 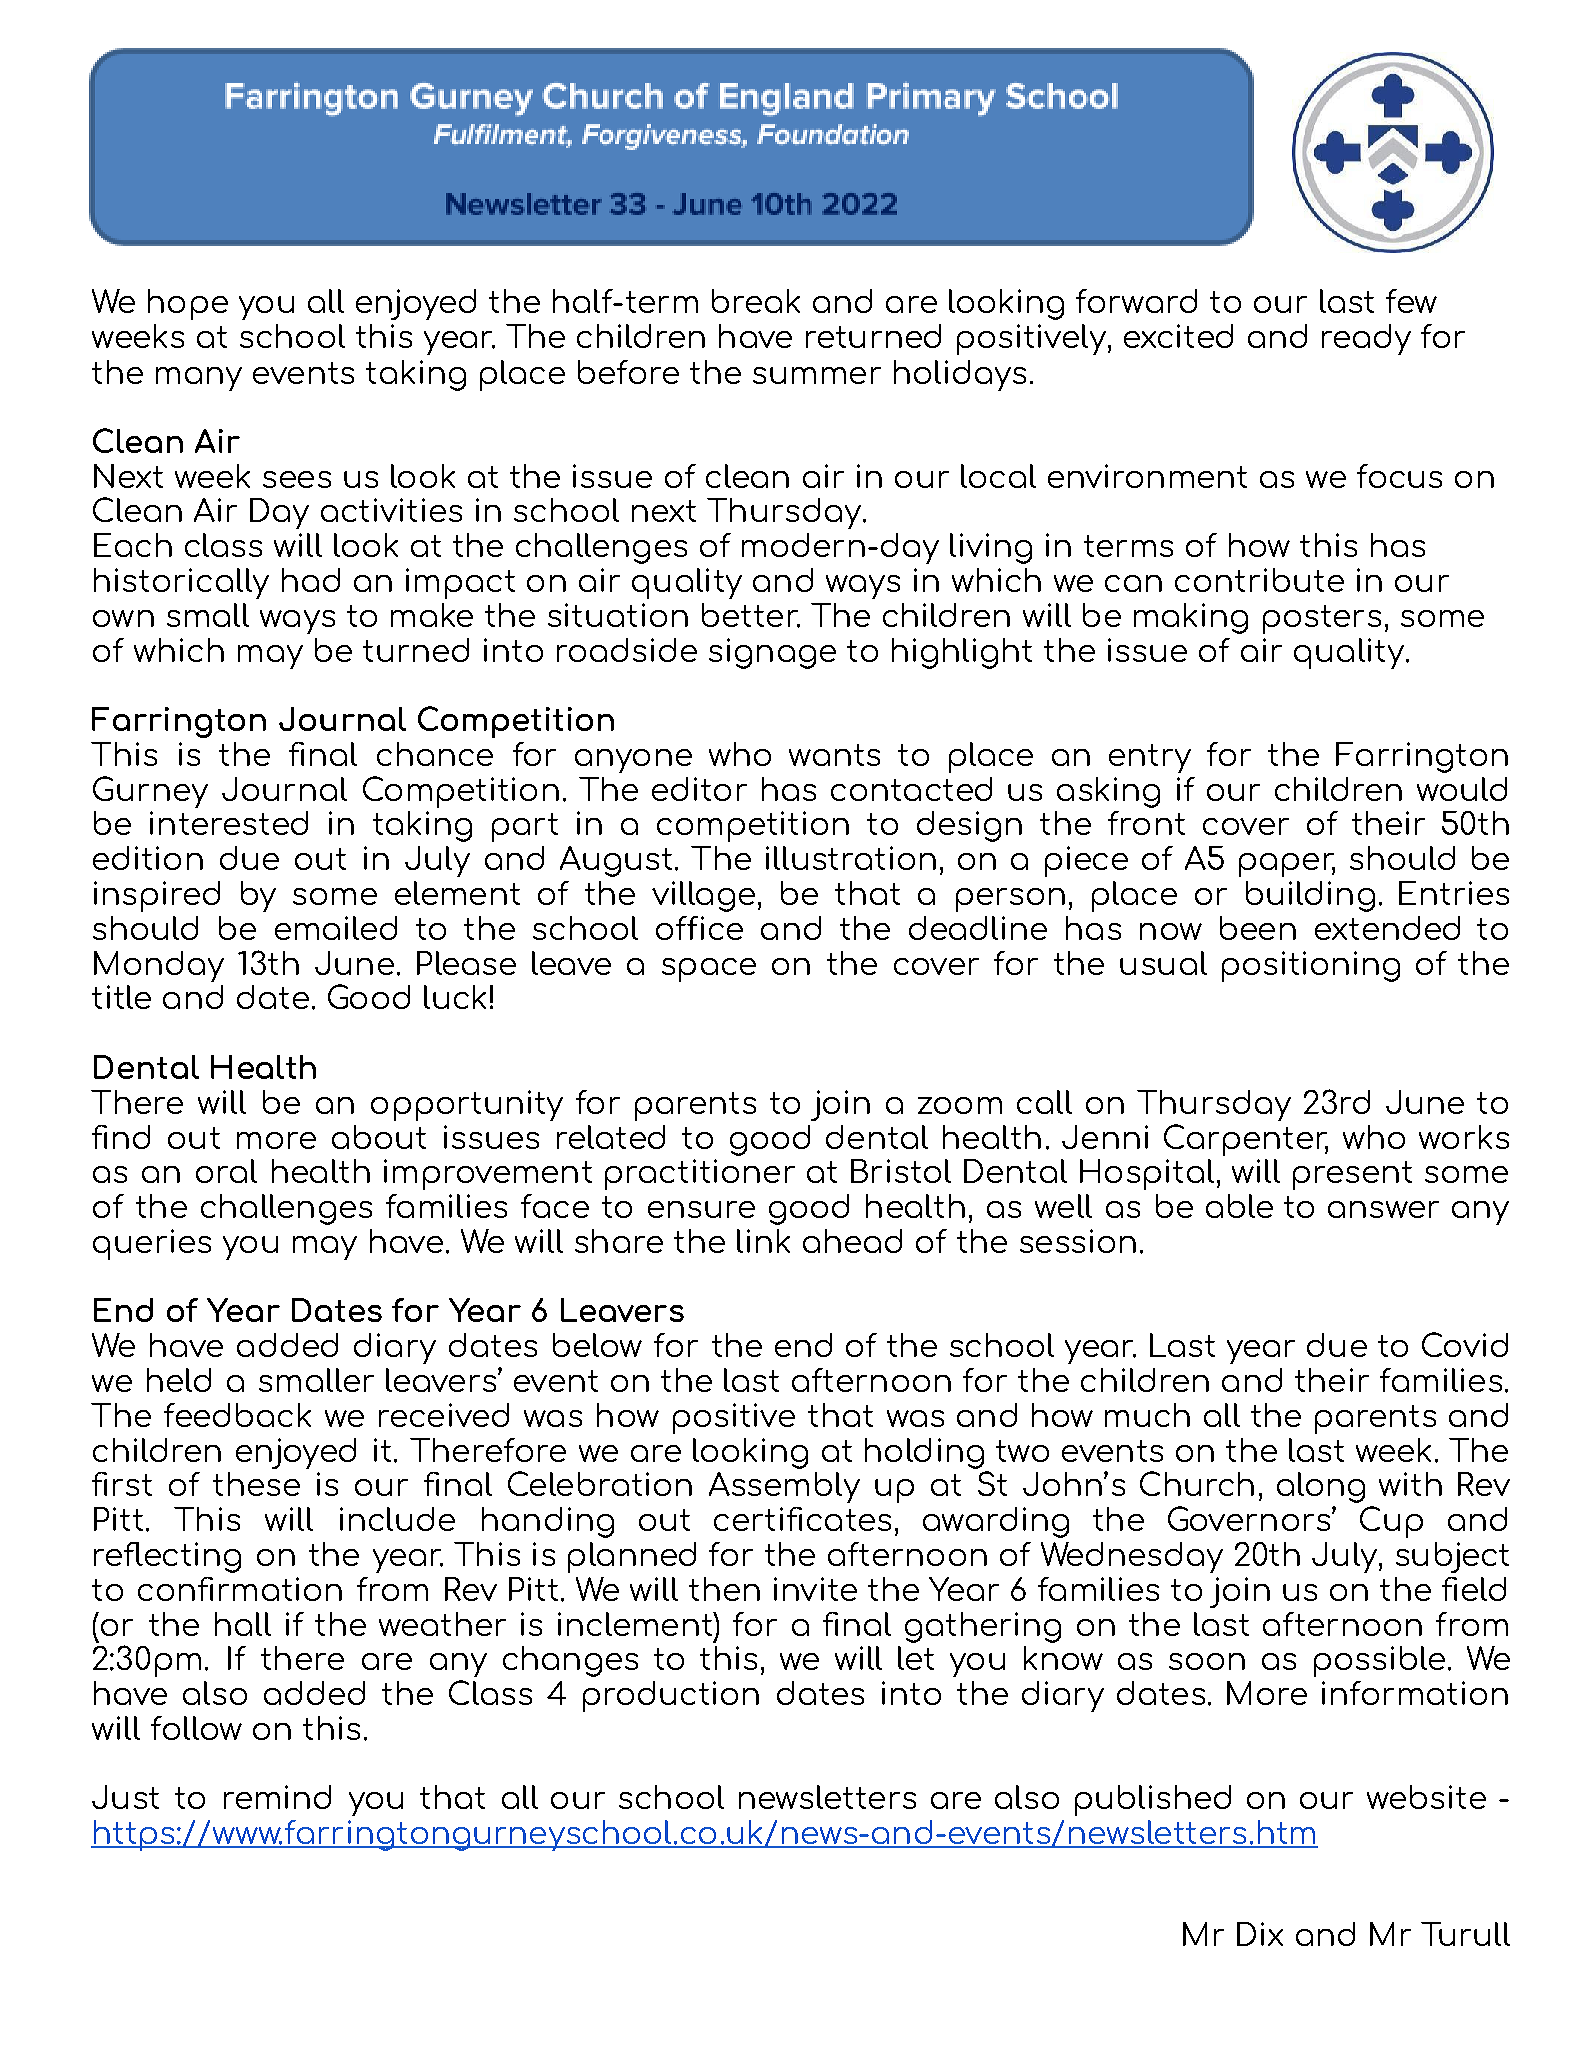 I want to click on production, so click(x=671, y=1696).
